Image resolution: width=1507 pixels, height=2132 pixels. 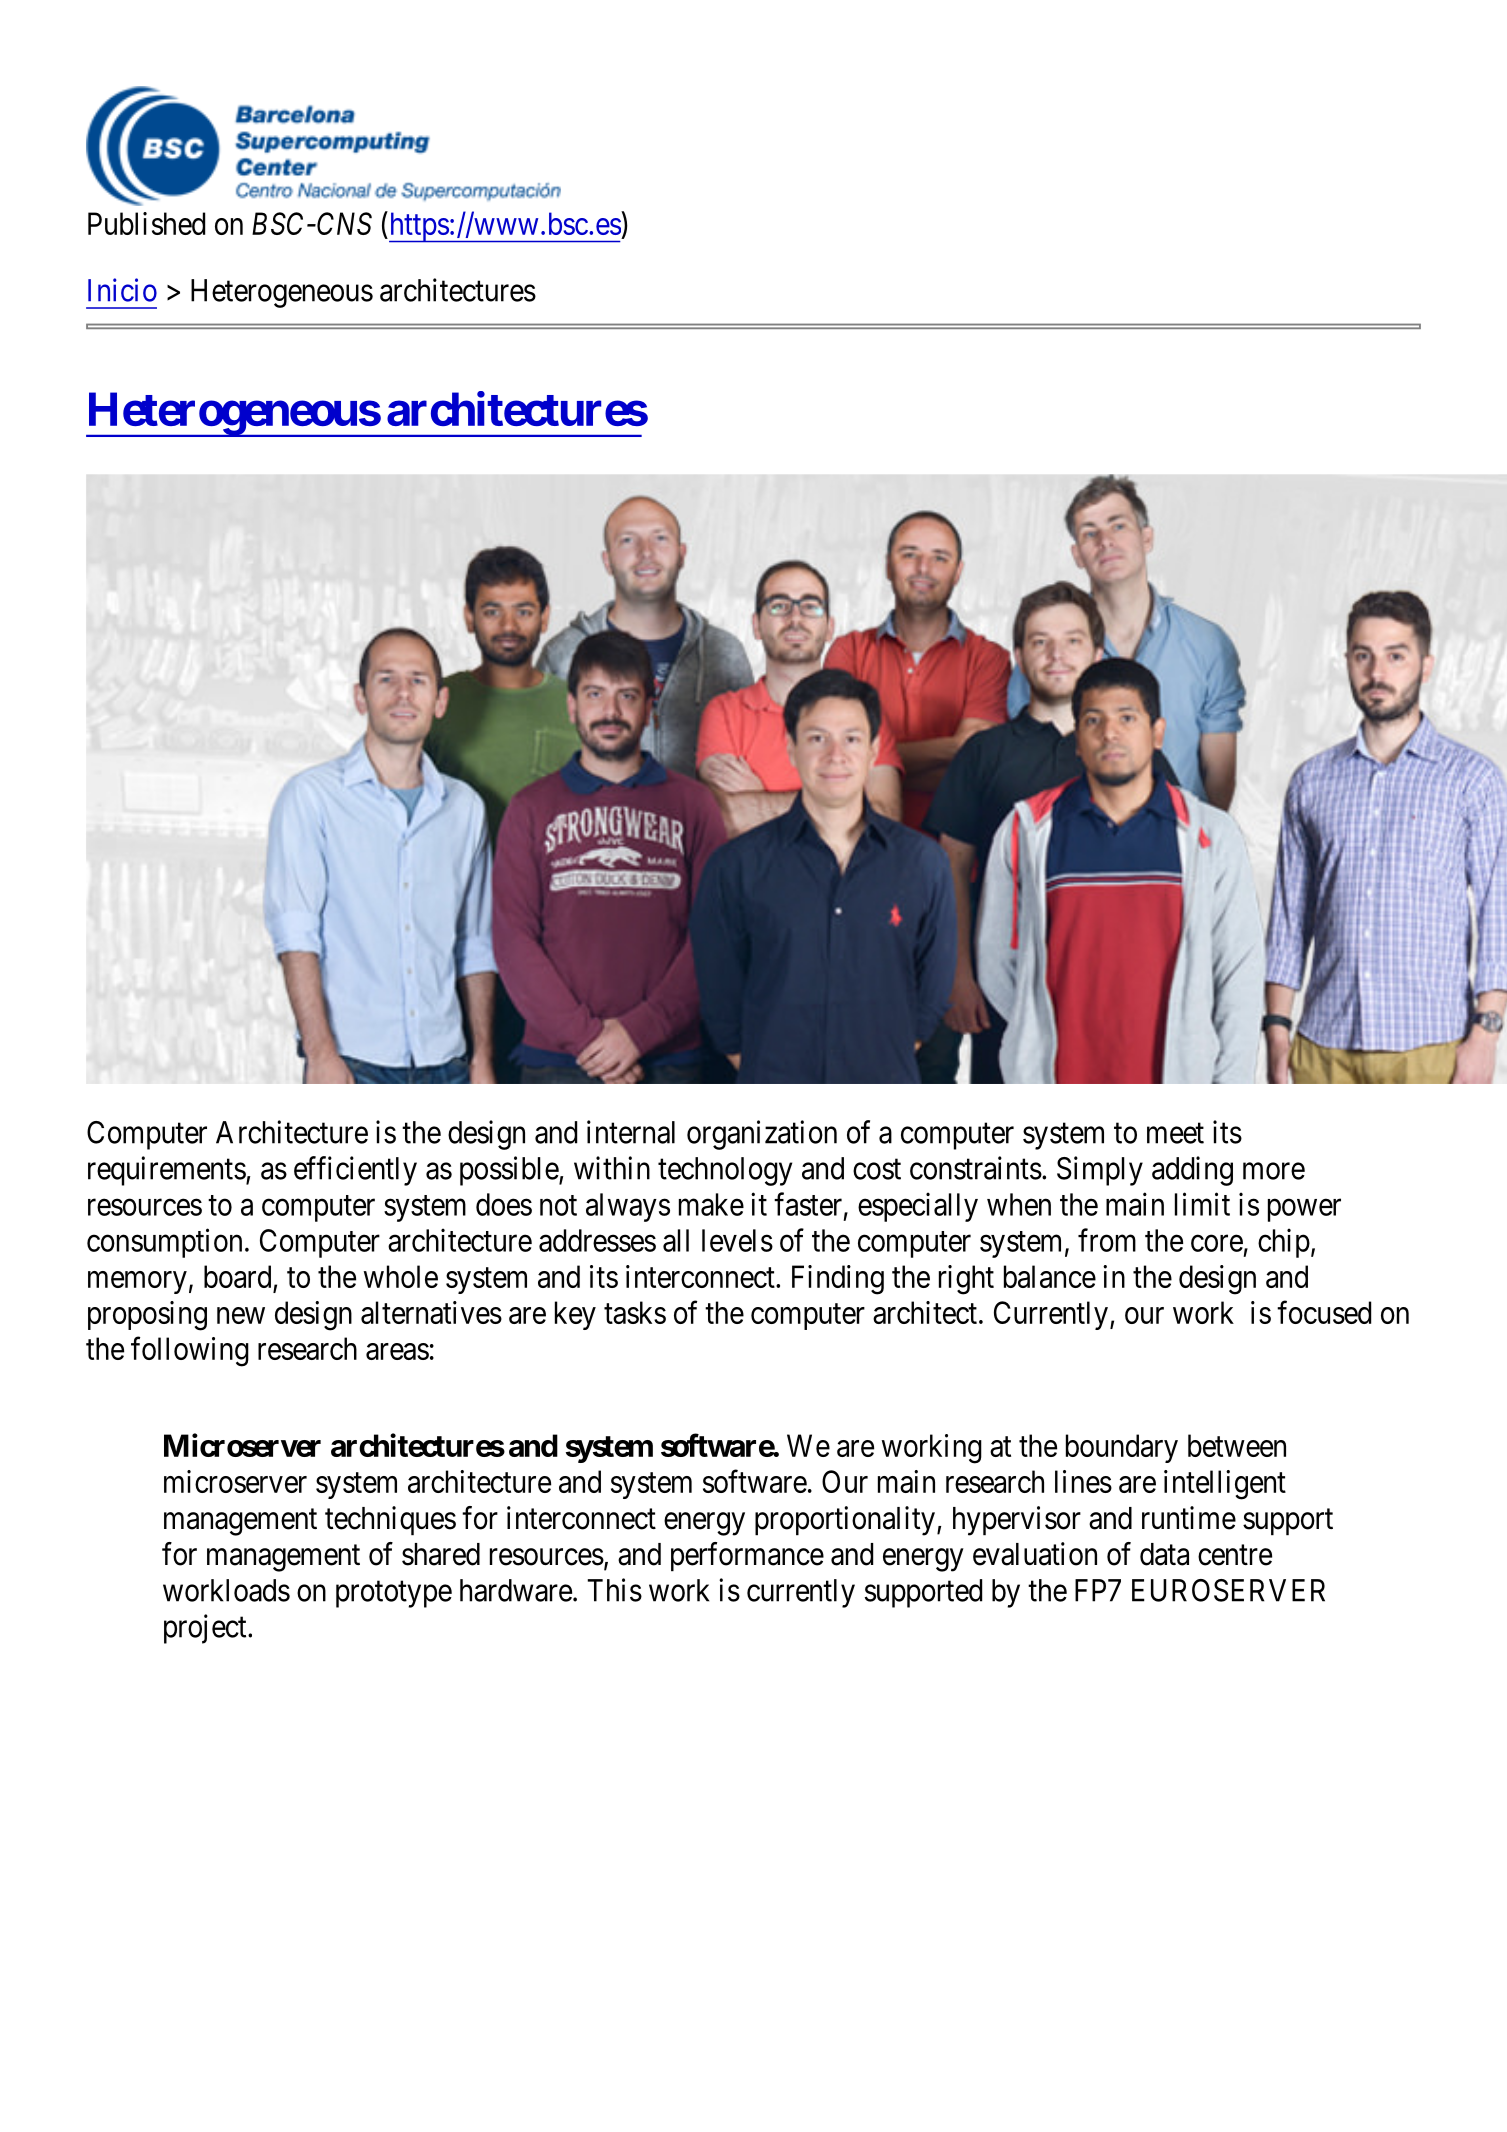 I want to click on within, so click(x=612, y=1168).
